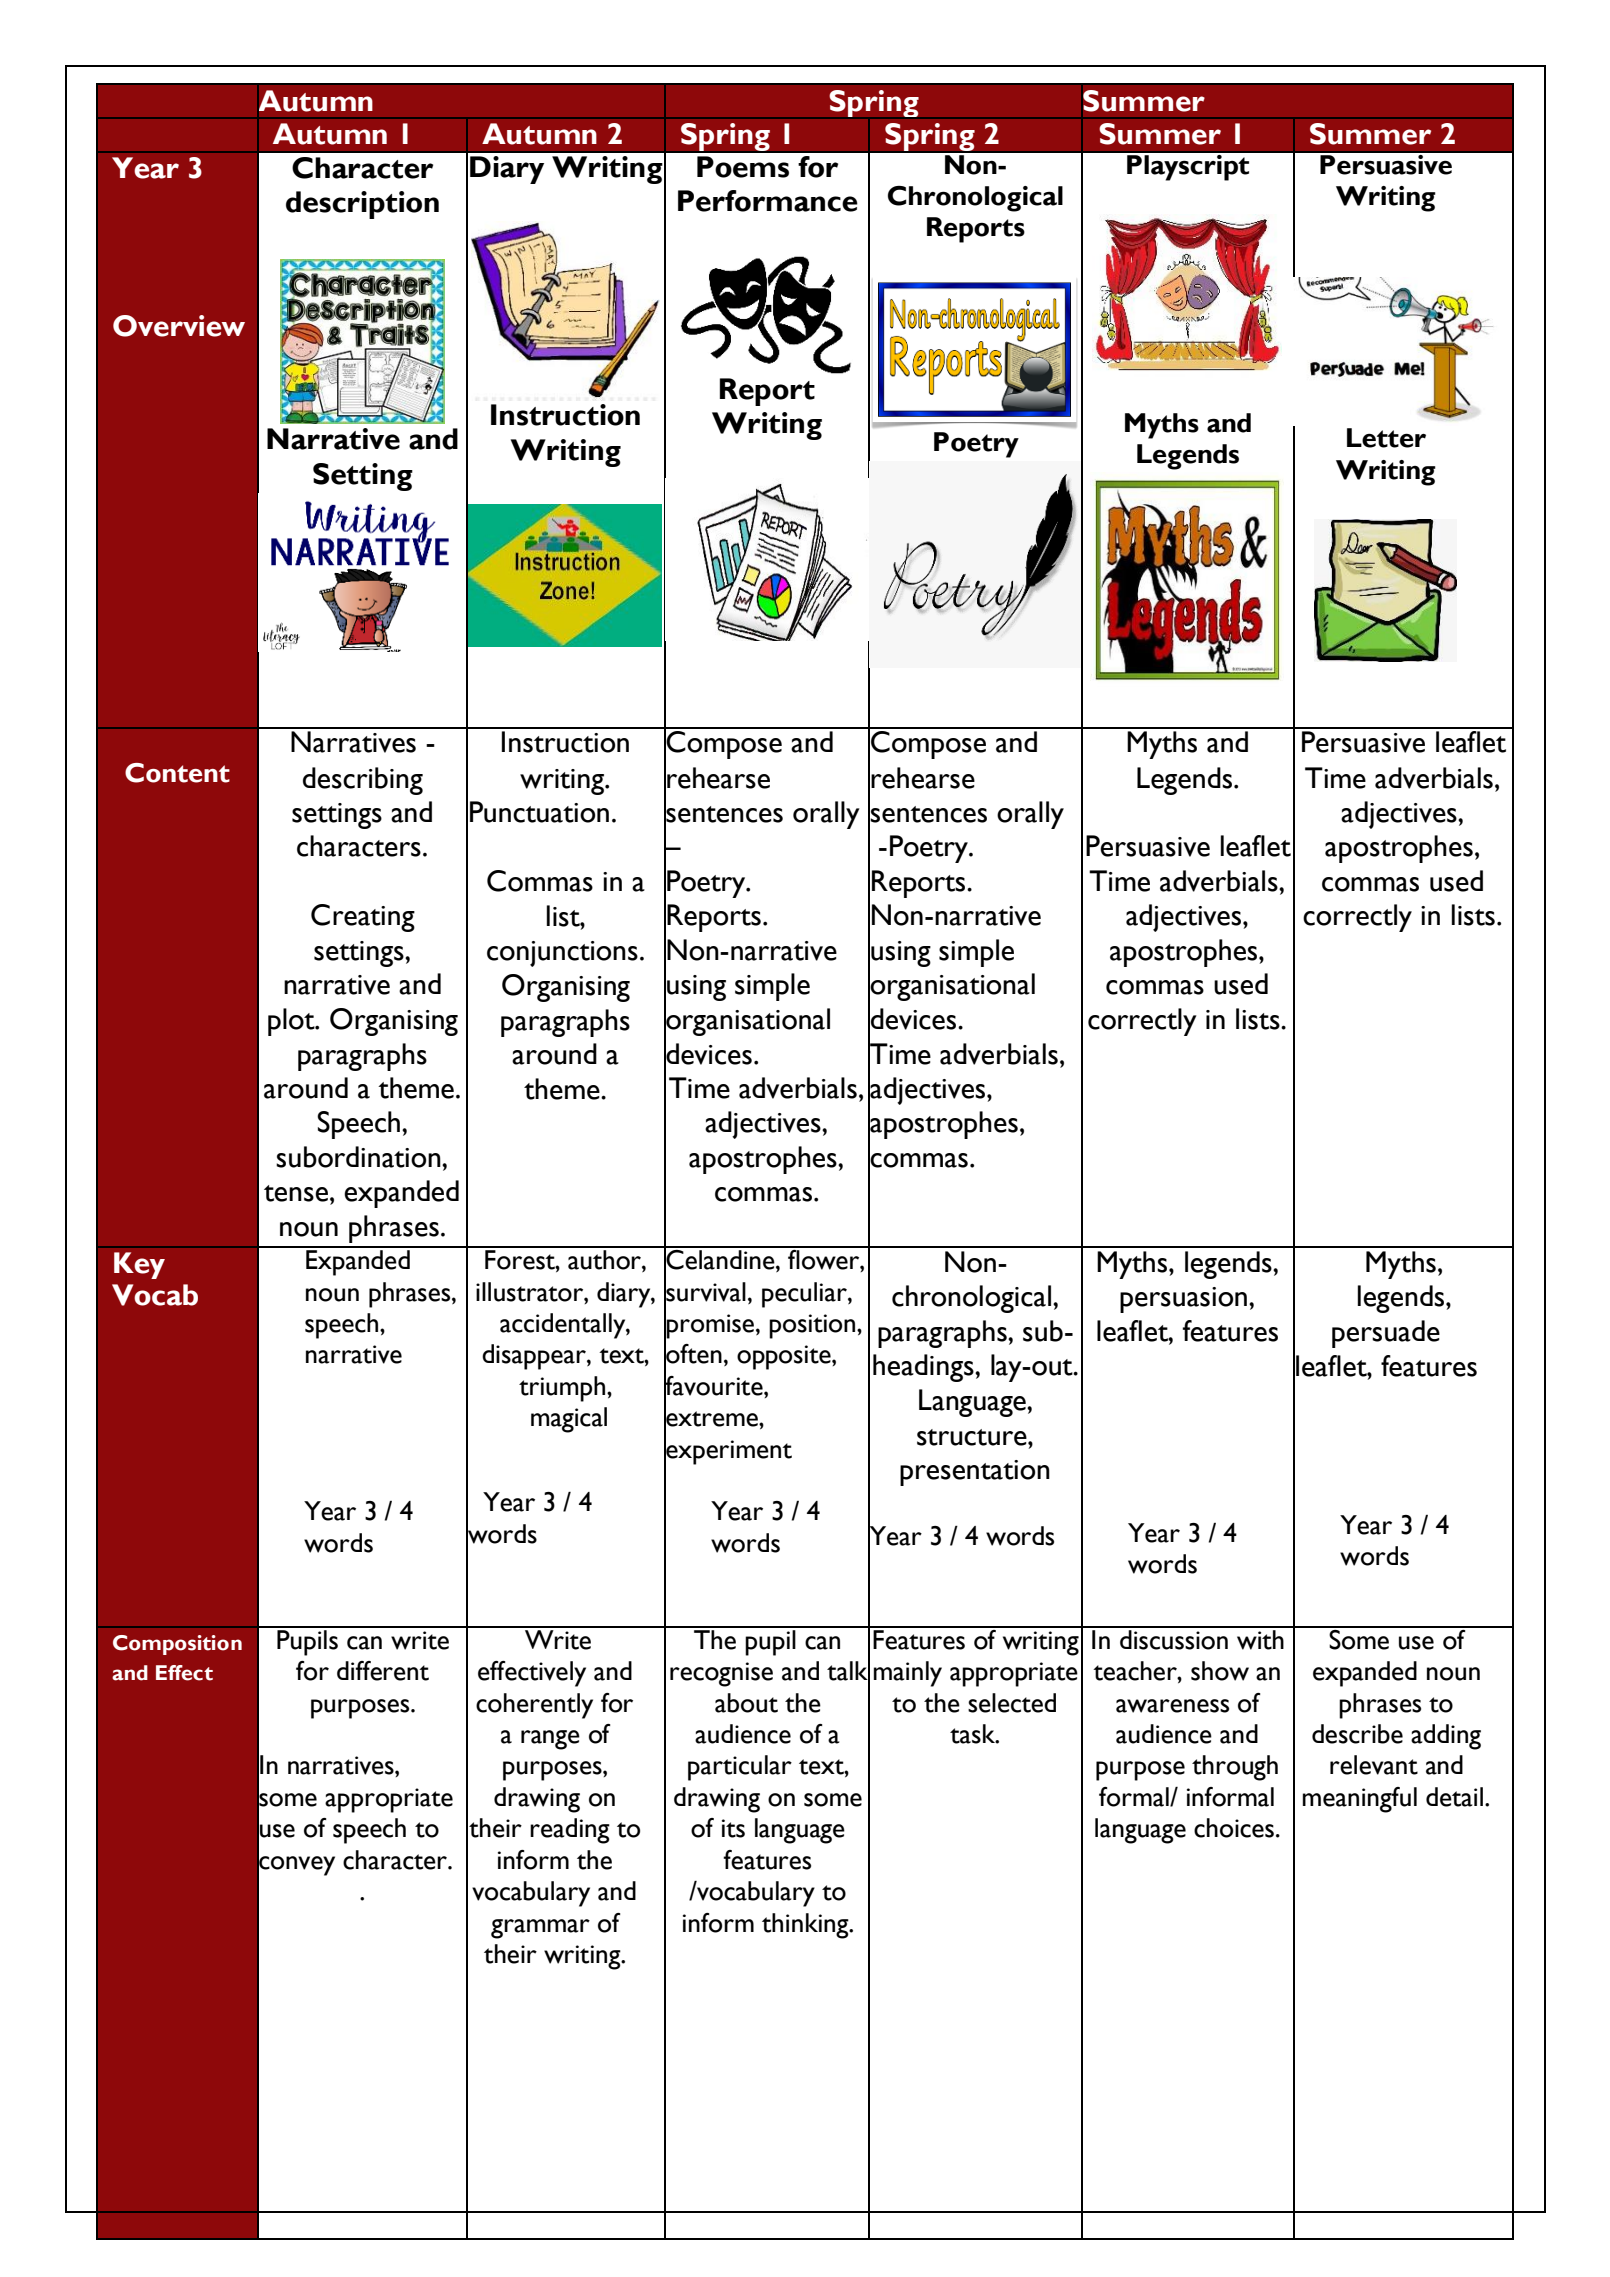 The height and width of the document is (2277, 1610). Describe the element at coordinates (540, 1929) in the document. I see `grammar` at that location.
